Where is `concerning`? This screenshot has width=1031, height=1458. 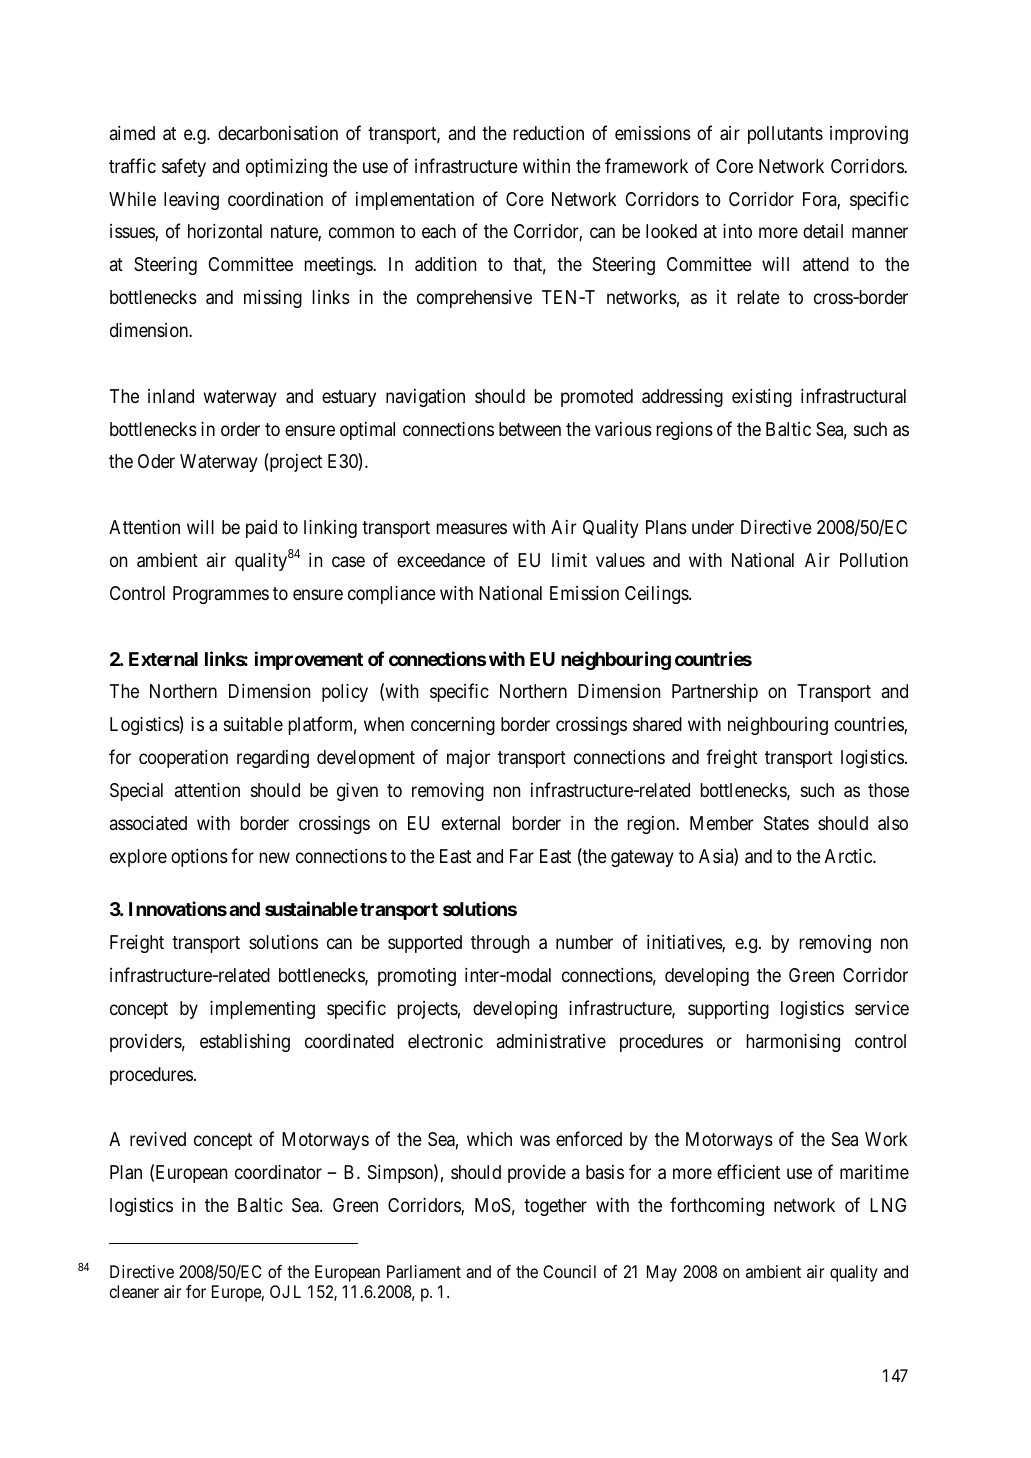
concerning is located at coordinates (453, 726).
